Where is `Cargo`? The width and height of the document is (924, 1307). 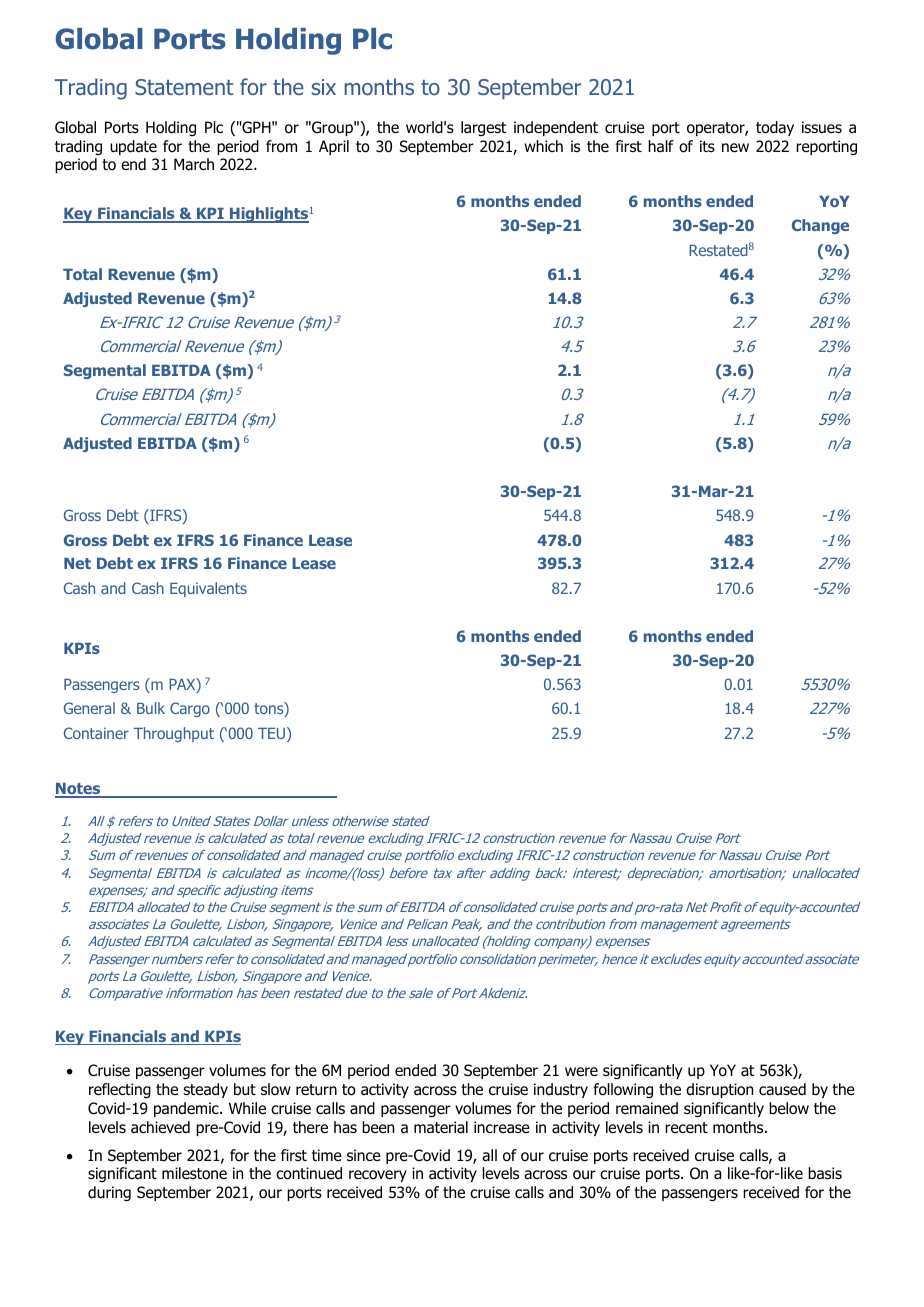
Cargo is located at coordinates (190, 709).
